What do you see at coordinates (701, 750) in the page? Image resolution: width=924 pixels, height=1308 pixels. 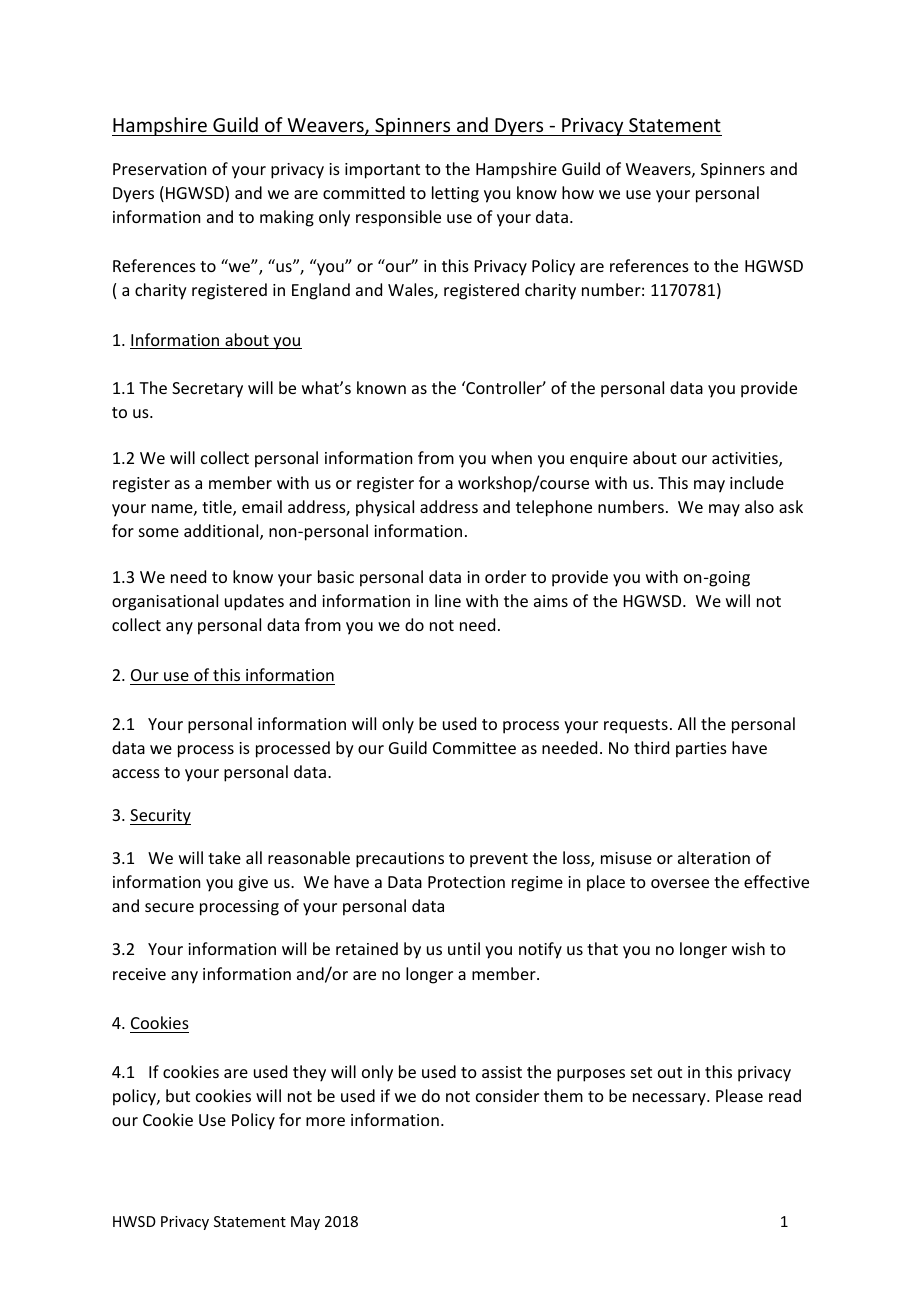 I see `parties` at bounding box center [701, 750].
